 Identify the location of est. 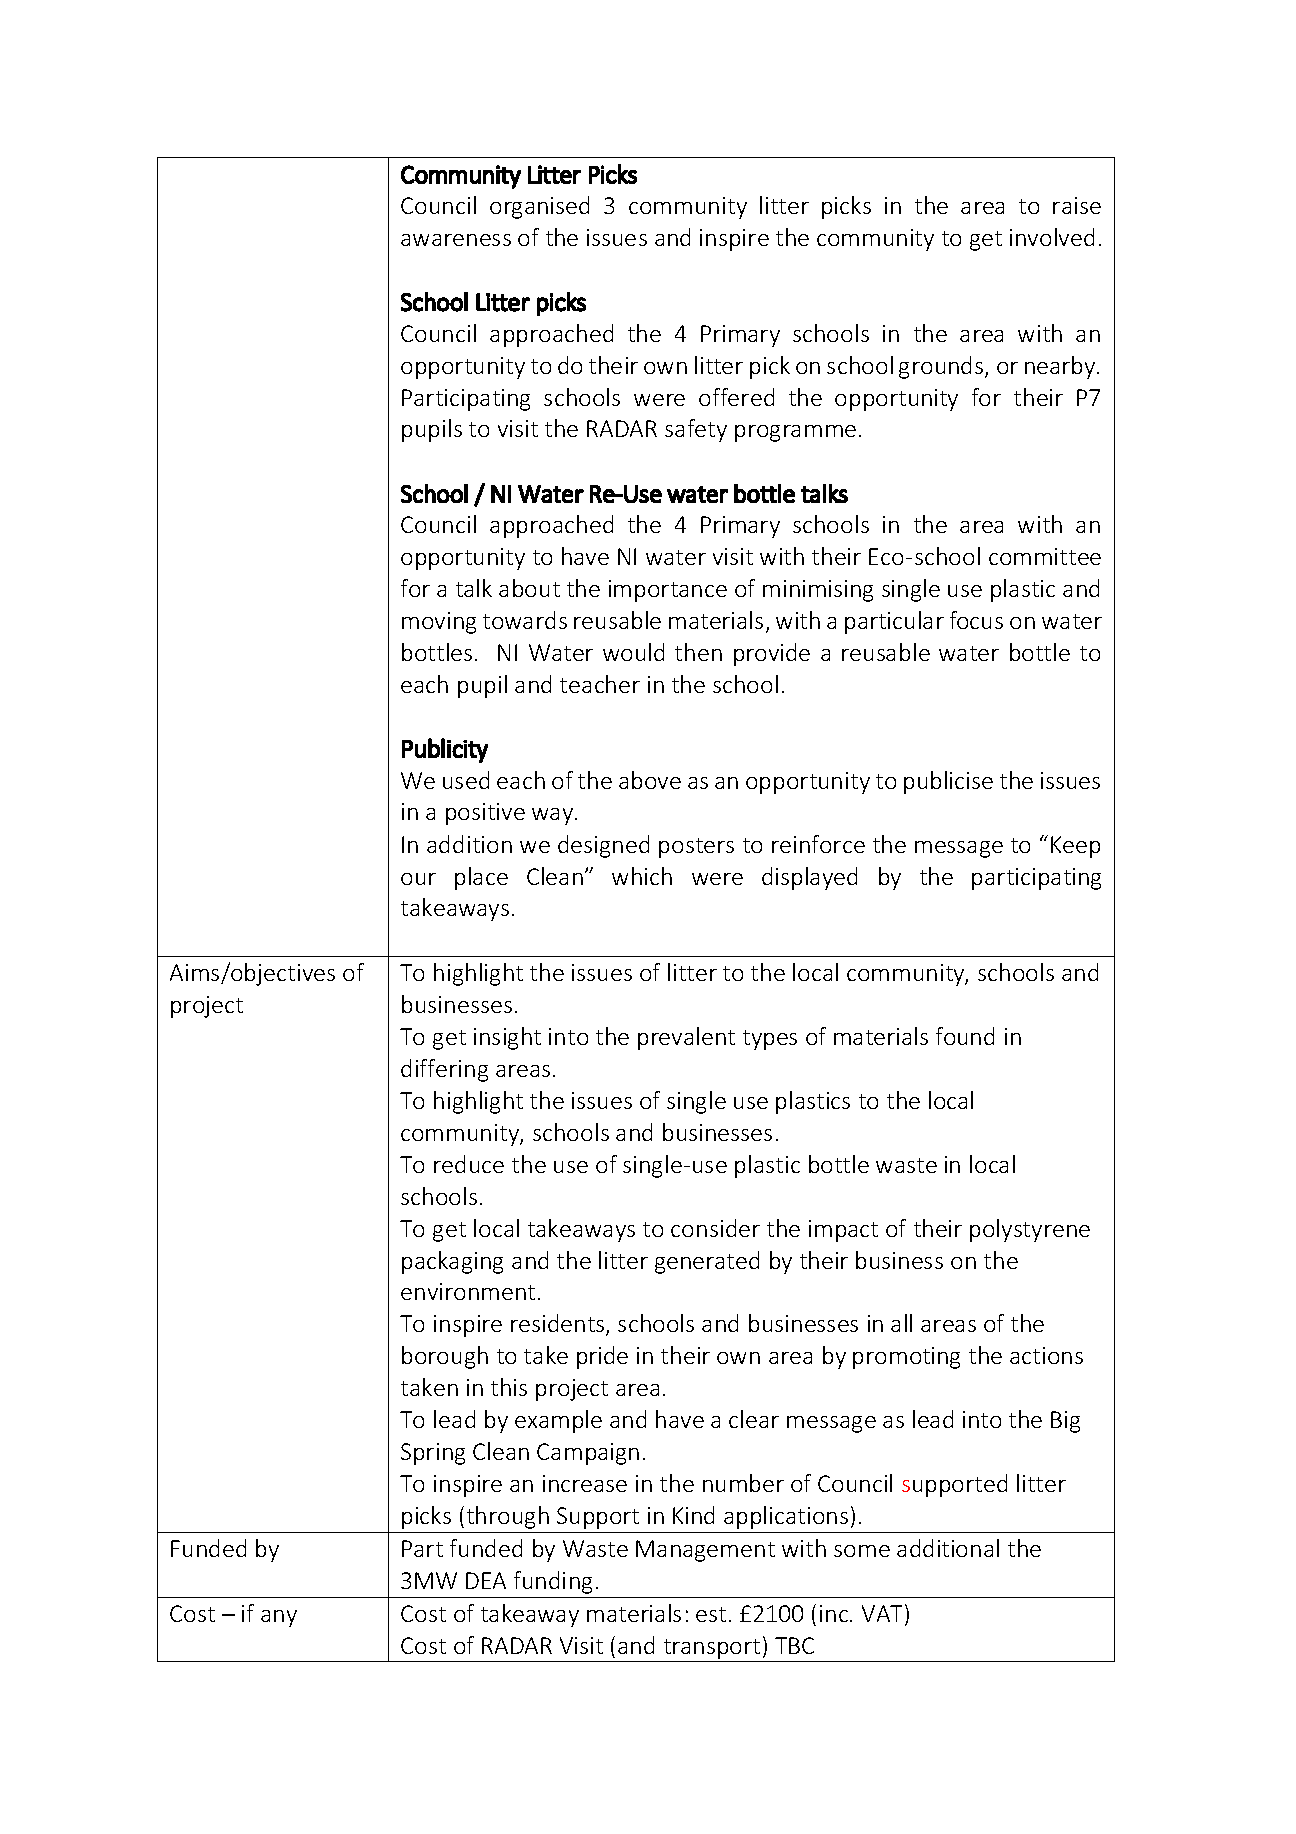
(711, 1614).
